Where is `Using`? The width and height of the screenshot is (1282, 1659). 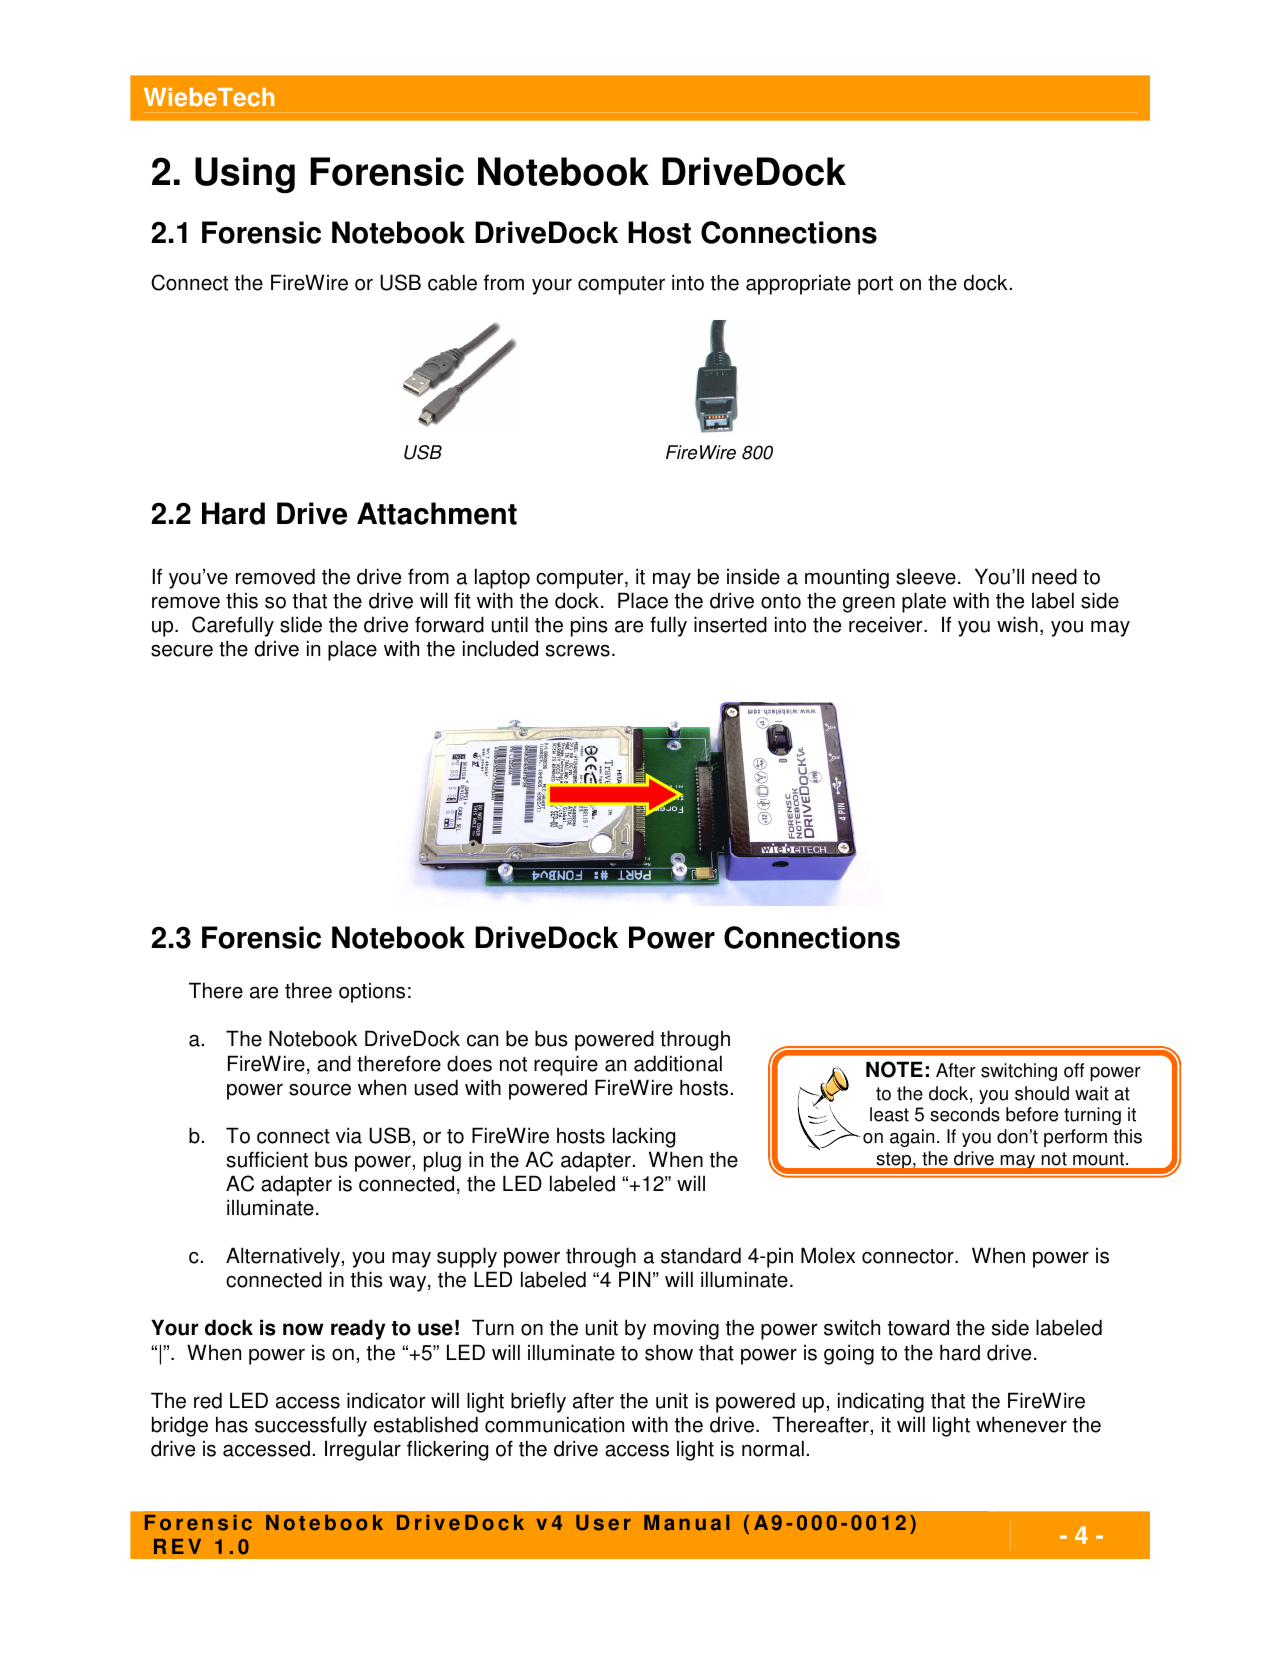 Using is located at coordinates (245, 175).
